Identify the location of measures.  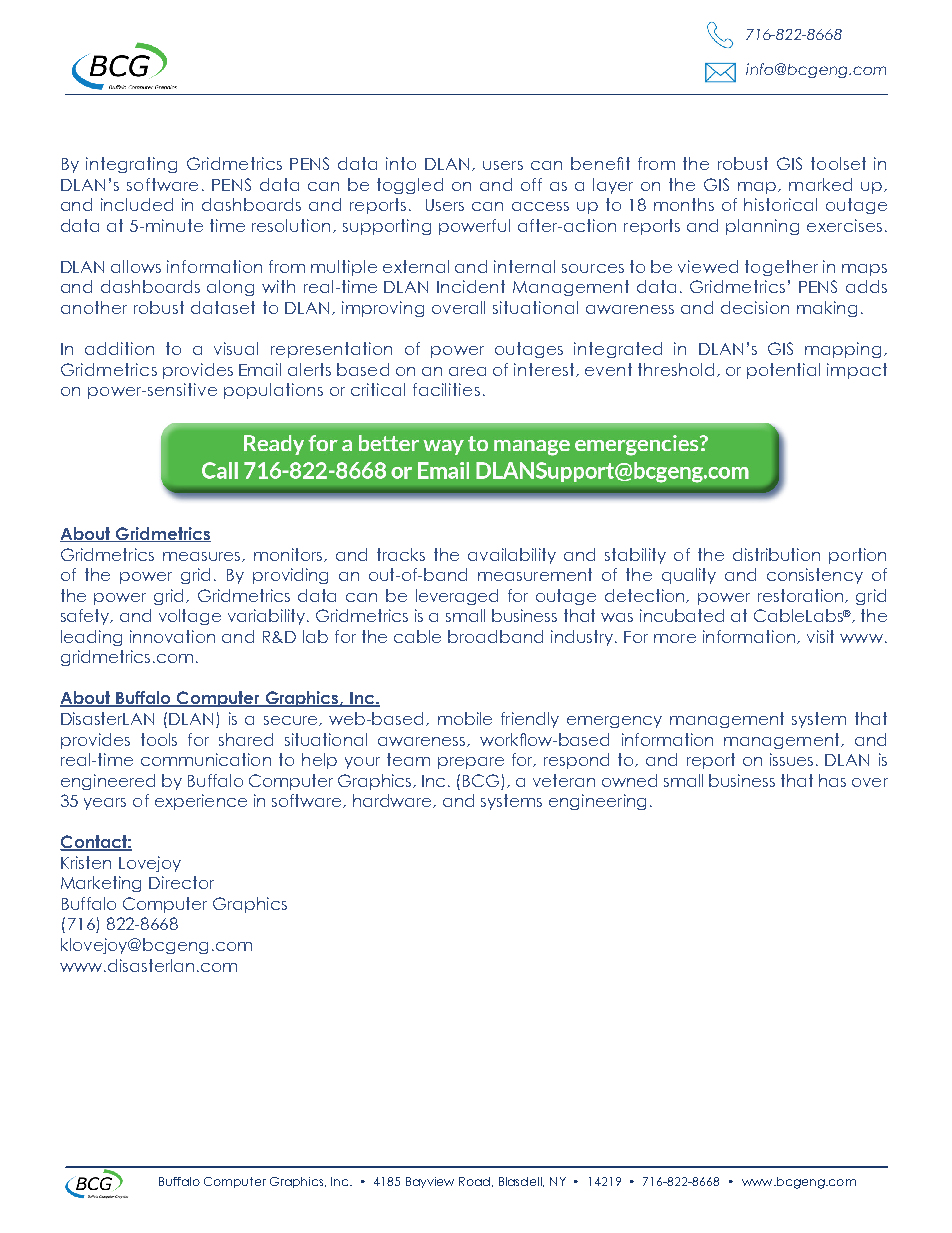
(203, 557).
